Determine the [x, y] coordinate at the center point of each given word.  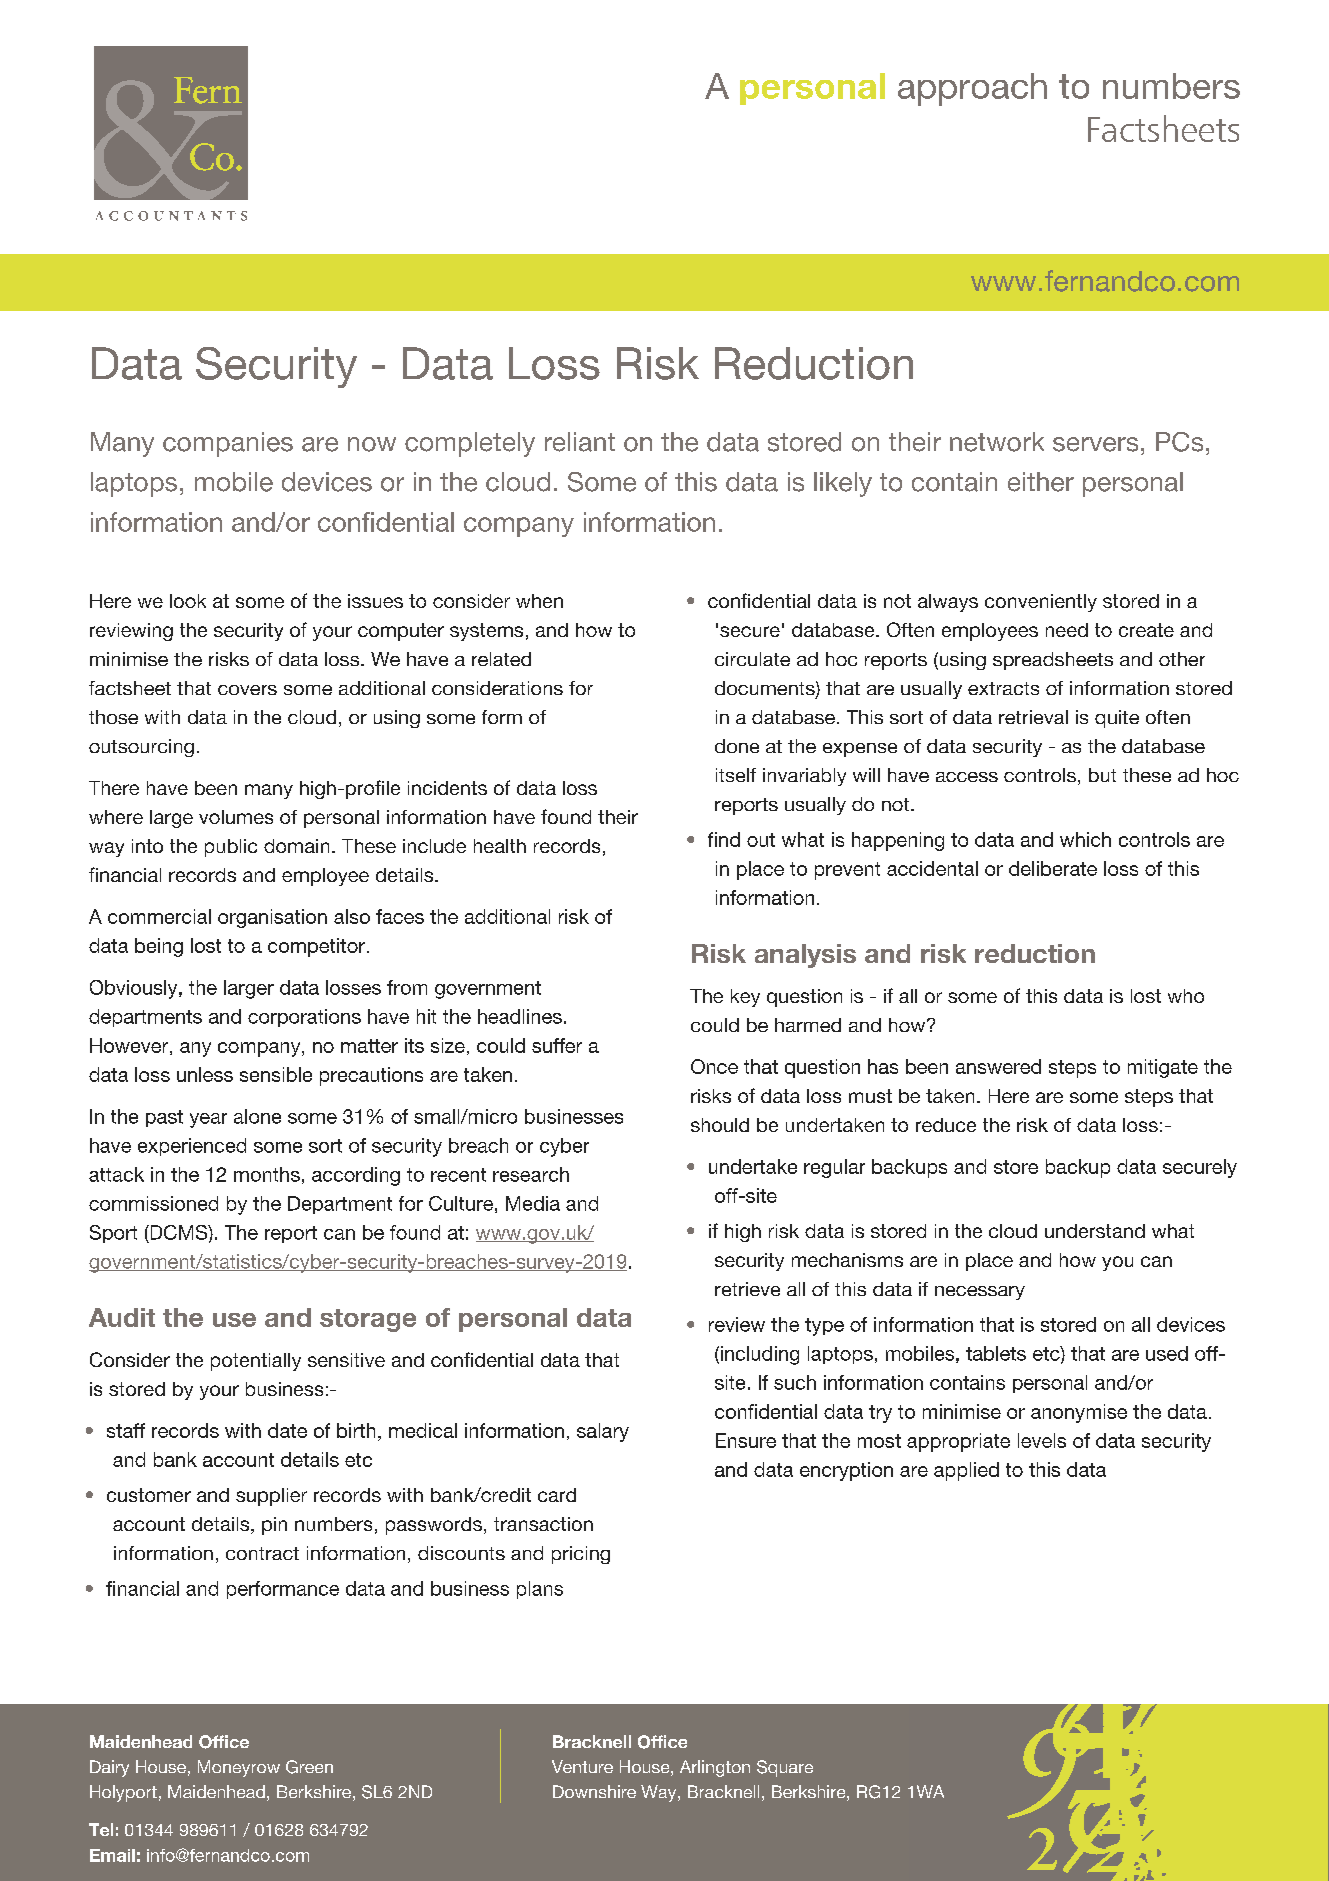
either [1041, 482]
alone [257, 1116]
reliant [580, 442]
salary [603, 1432]
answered [998, 1066]
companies [228, 444]
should [720, 1125]
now [372, 444]
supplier [271, 1497]
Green [309, 1767]
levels [1042, 1440]
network [997, 442]
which [1085, 839]
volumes [236, 817]
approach [972, 89]
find [724, 839]
